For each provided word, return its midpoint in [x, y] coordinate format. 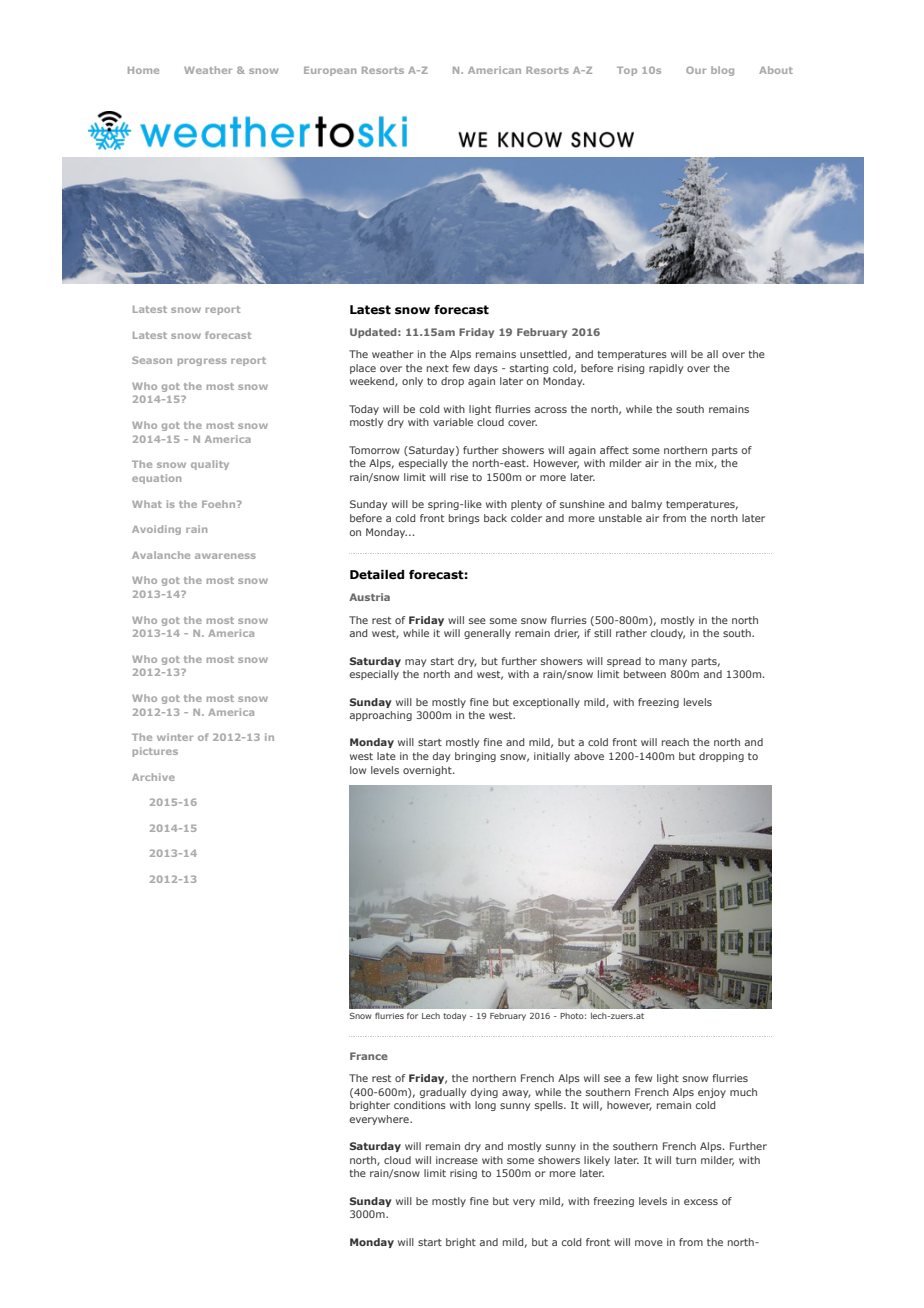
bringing [475, 757]
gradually [443, 1093]
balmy [647, 505]
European [330, 71]
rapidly [666, 369]
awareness [225, 556]
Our [696, 70]
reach [675, 742]
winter [175, 737]
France [369, 1056]
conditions [420, 1105]
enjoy [712, 1093]
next [438, 368]
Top [627, 71]
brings [464, 519]
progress [202, 362]
